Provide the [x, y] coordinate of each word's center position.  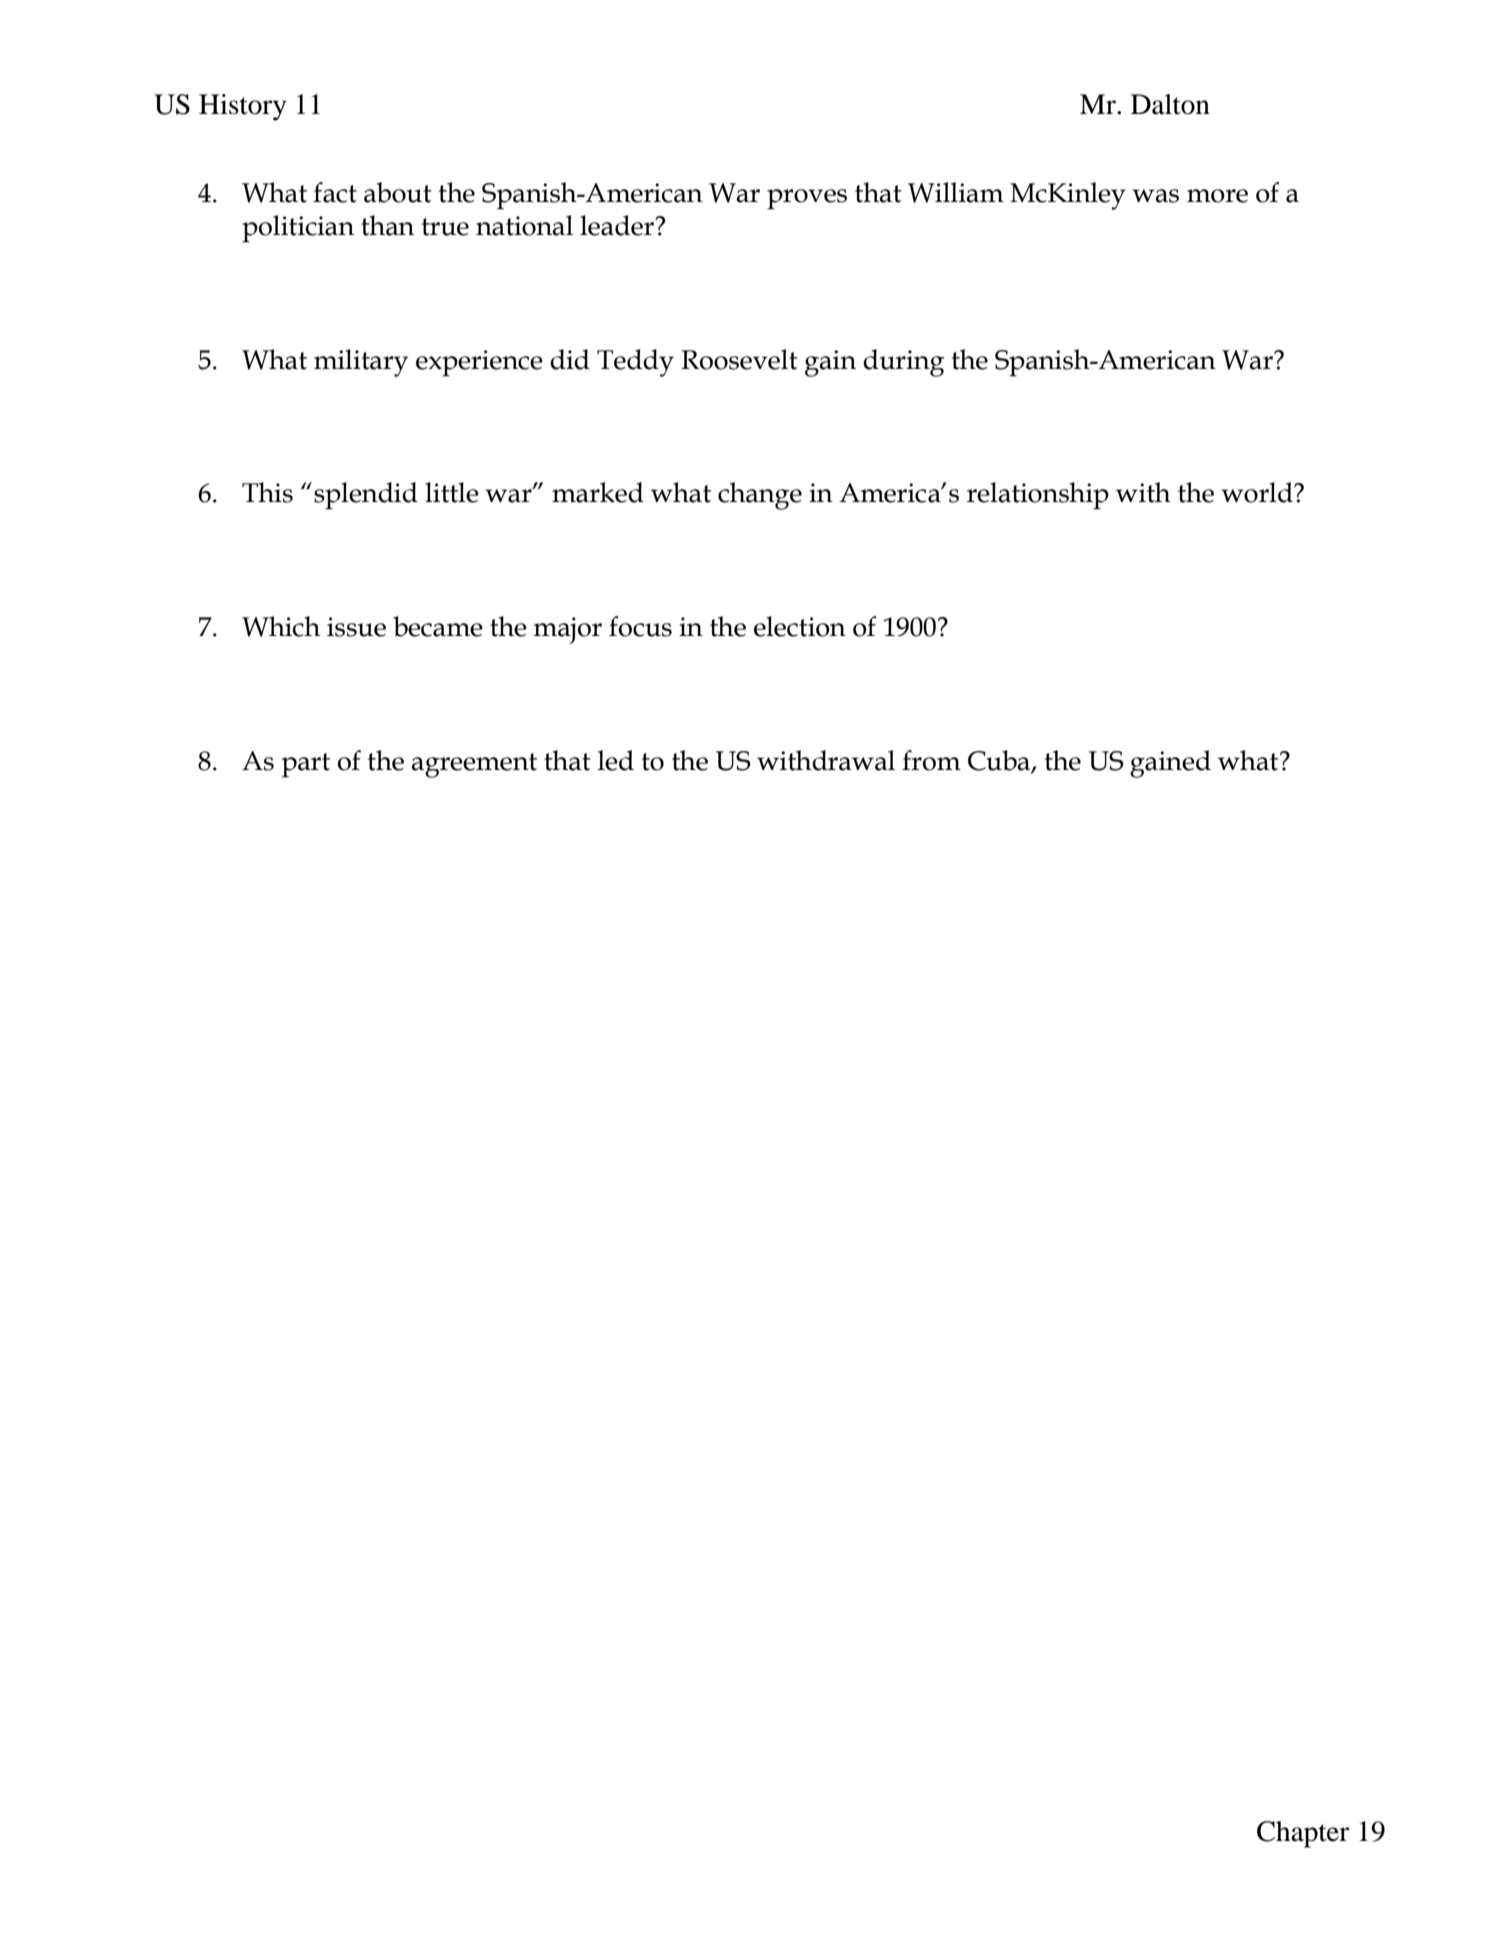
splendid [366, 496]
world [1258, 492]
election [800, 626]
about [398, 192]
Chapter [1303, 1834]
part [306, 765]
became [438, 626]
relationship [1038, 496]
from [931, 760]
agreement [474, 765]
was [1155, 196]
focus [640, 626]
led [616, 760]
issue [356, 627]
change [760, 496]
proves [807, 199]
